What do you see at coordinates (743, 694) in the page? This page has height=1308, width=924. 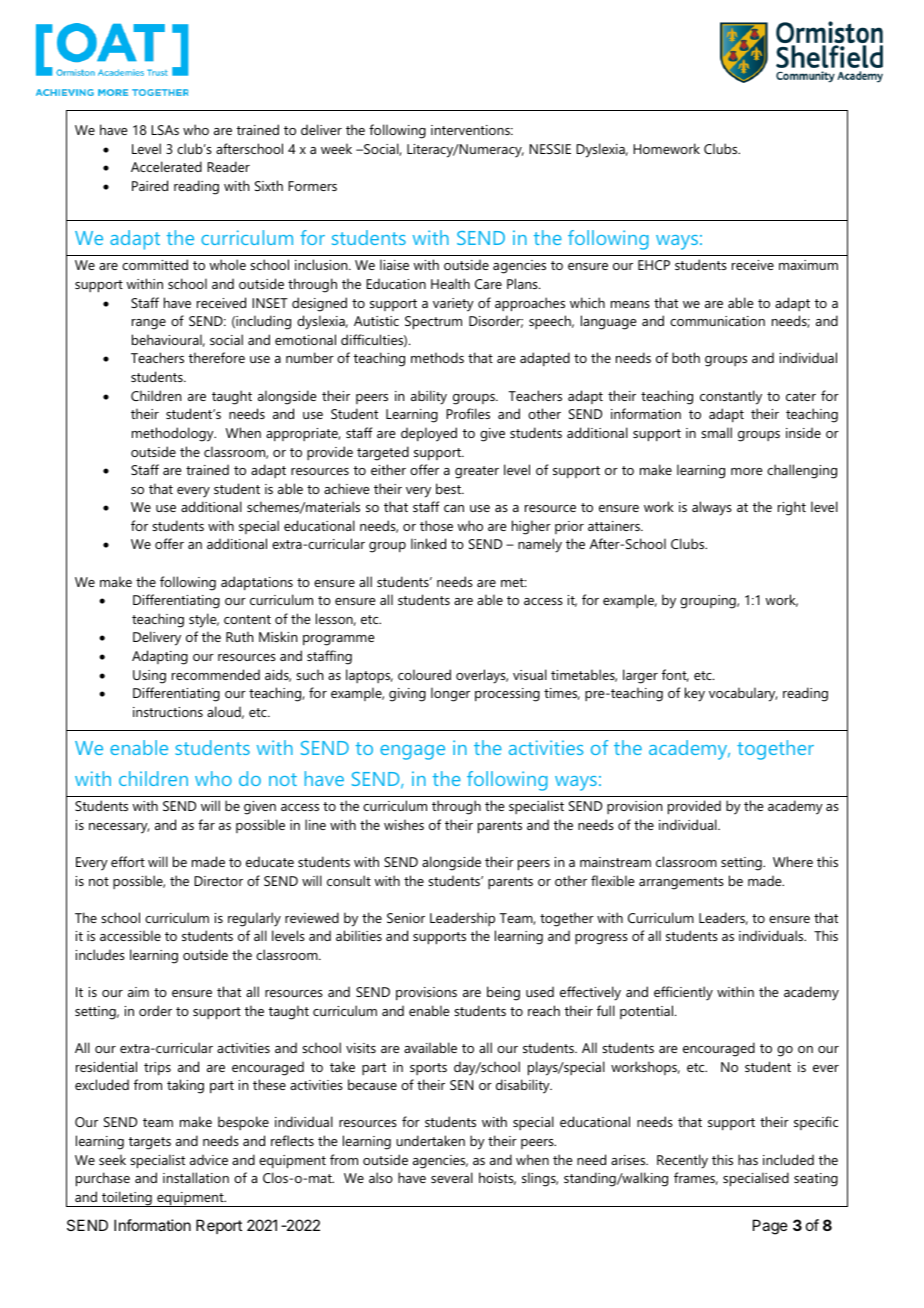 I see `vocabulary` at bounding box center [743, 694].
